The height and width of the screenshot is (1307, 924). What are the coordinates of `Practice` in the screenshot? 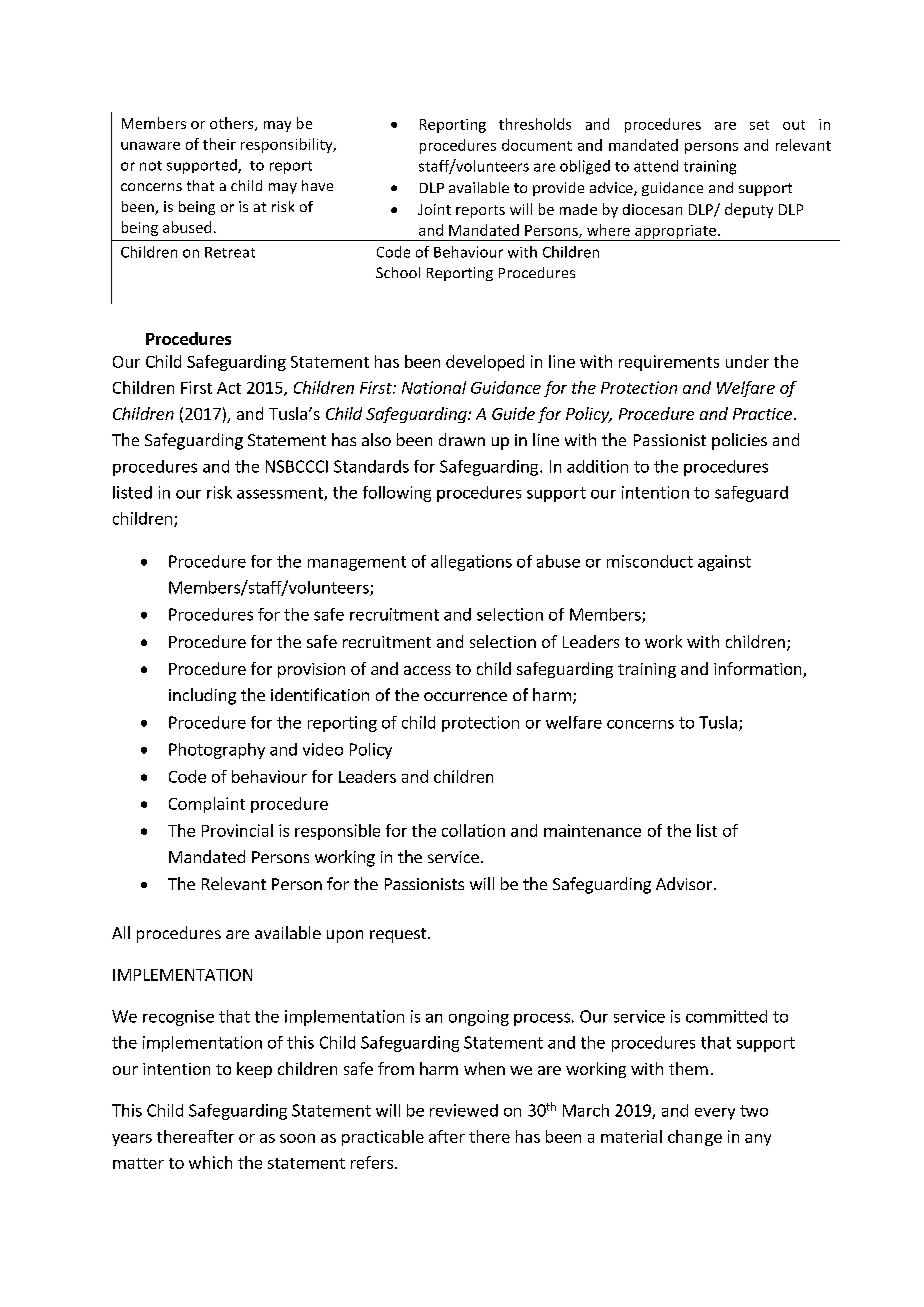 It's located at (762, 414).
